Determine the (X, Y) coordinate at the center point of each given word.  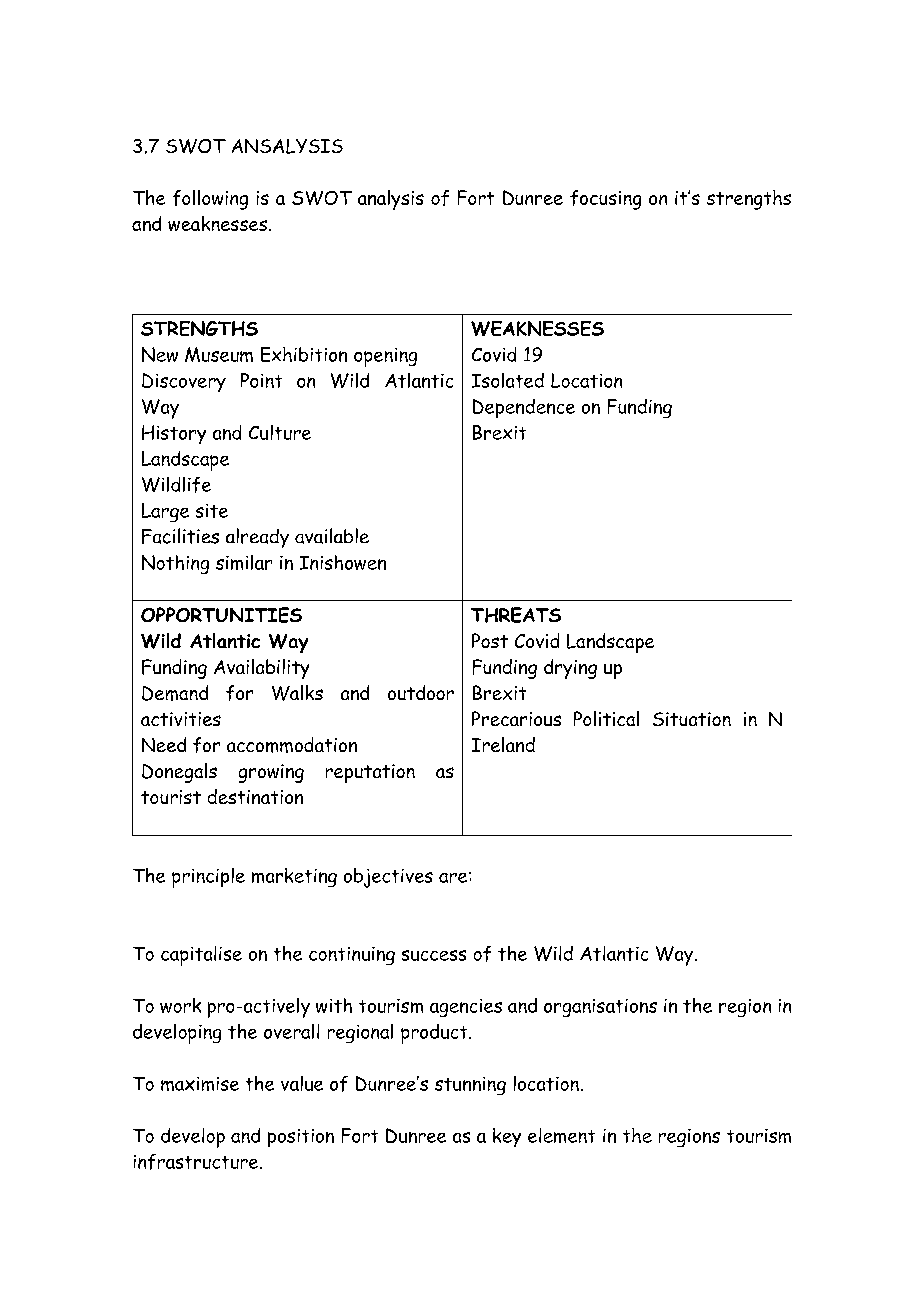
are (454, 877)
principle (208, 878)
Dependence (524, 408)
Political (606, 718)
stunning (470, 1086)
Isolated (508, 380)
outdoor (421, 692)
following (210, 200)
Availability (261, 669)
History (174, 434)
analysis (391, 200)
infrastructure (197, 1162)
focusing (605, 200)
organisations (600, 1008)
